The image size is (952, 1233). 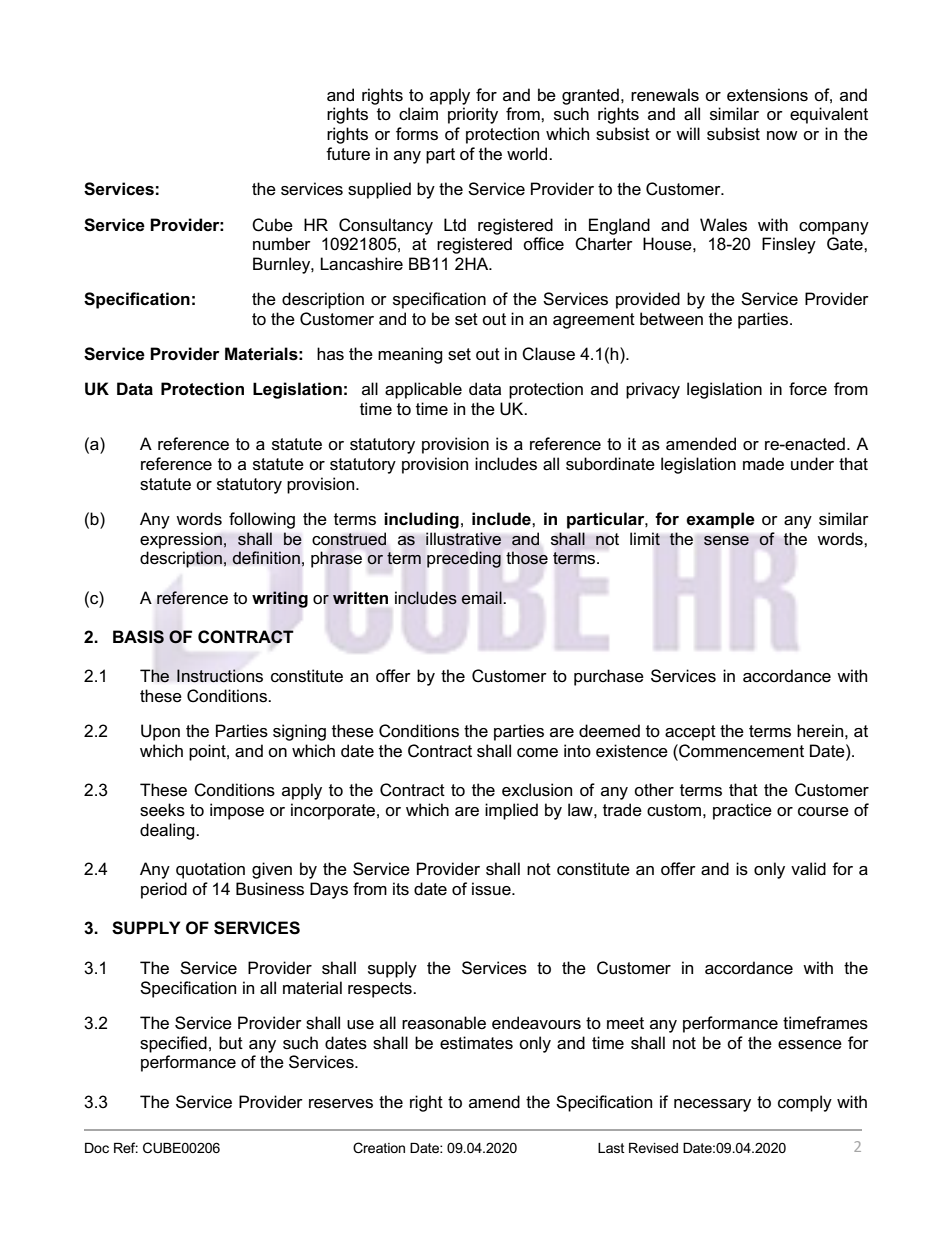 I want to click on priority, so click(x=473, y=115).
